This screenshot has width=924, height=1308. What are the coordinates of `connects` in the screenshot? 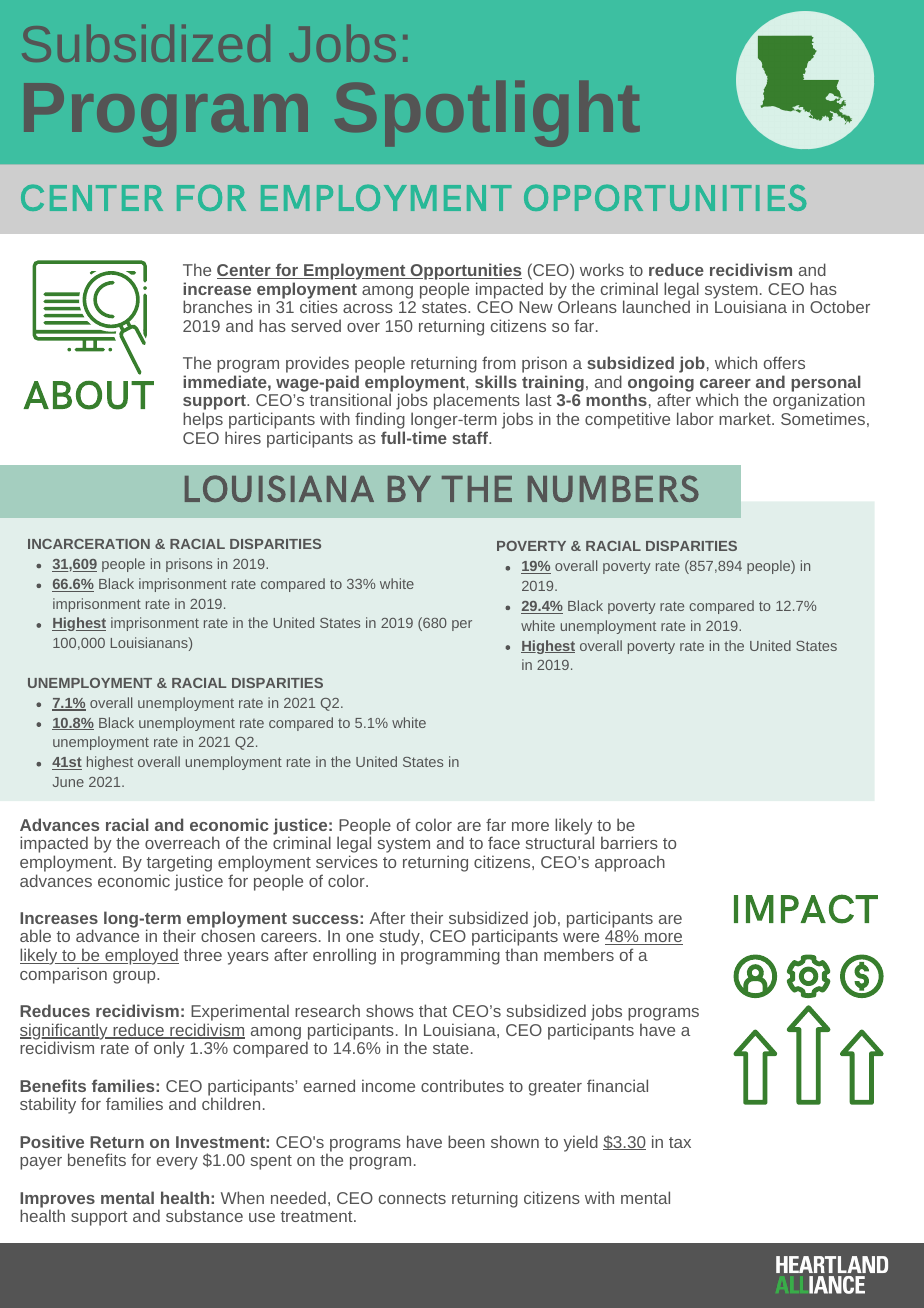 It's located at (412, 1198).
